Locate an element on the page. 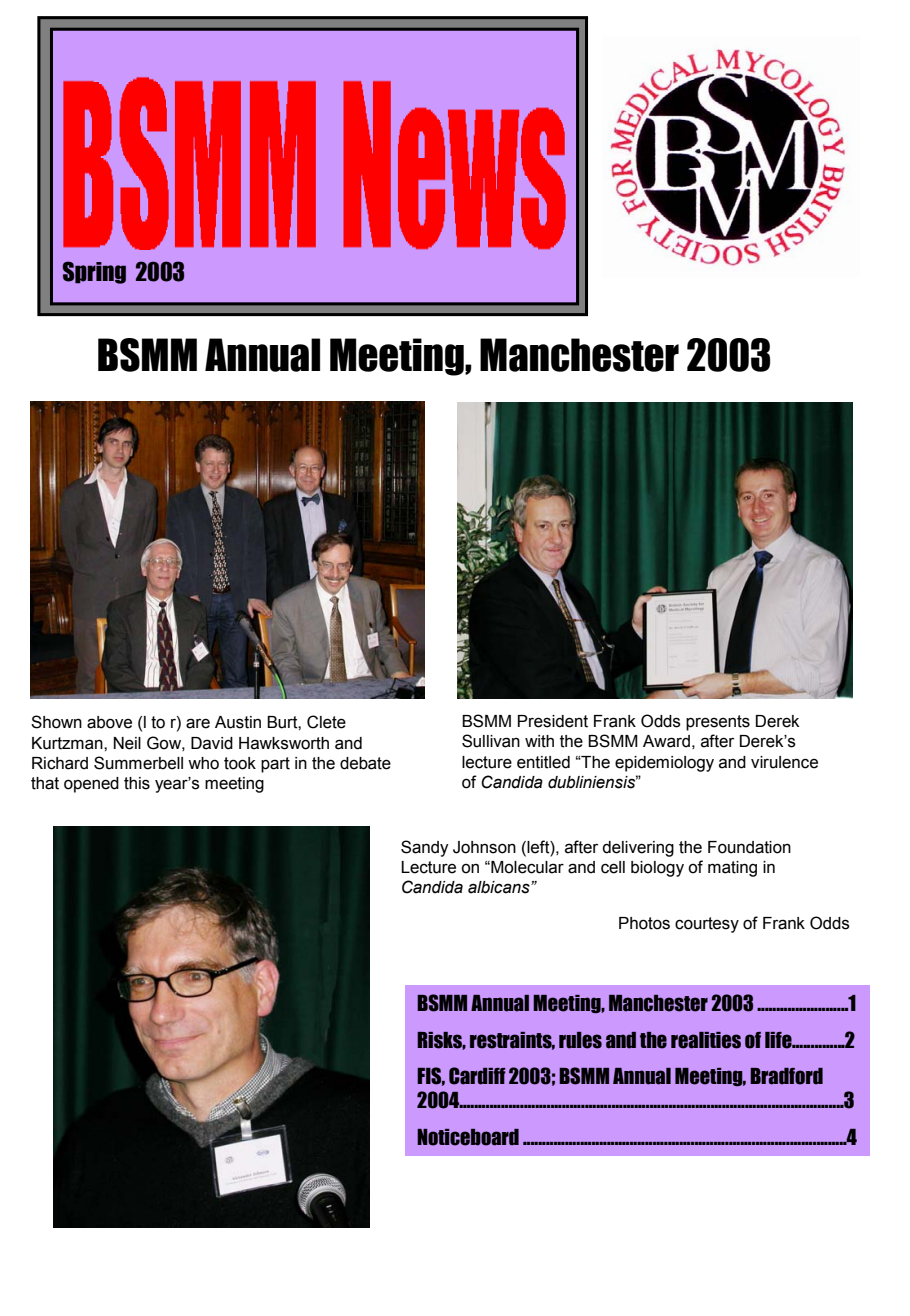 This document has height=1316, width=910. Sandy is located at coordinates (425, 848).
